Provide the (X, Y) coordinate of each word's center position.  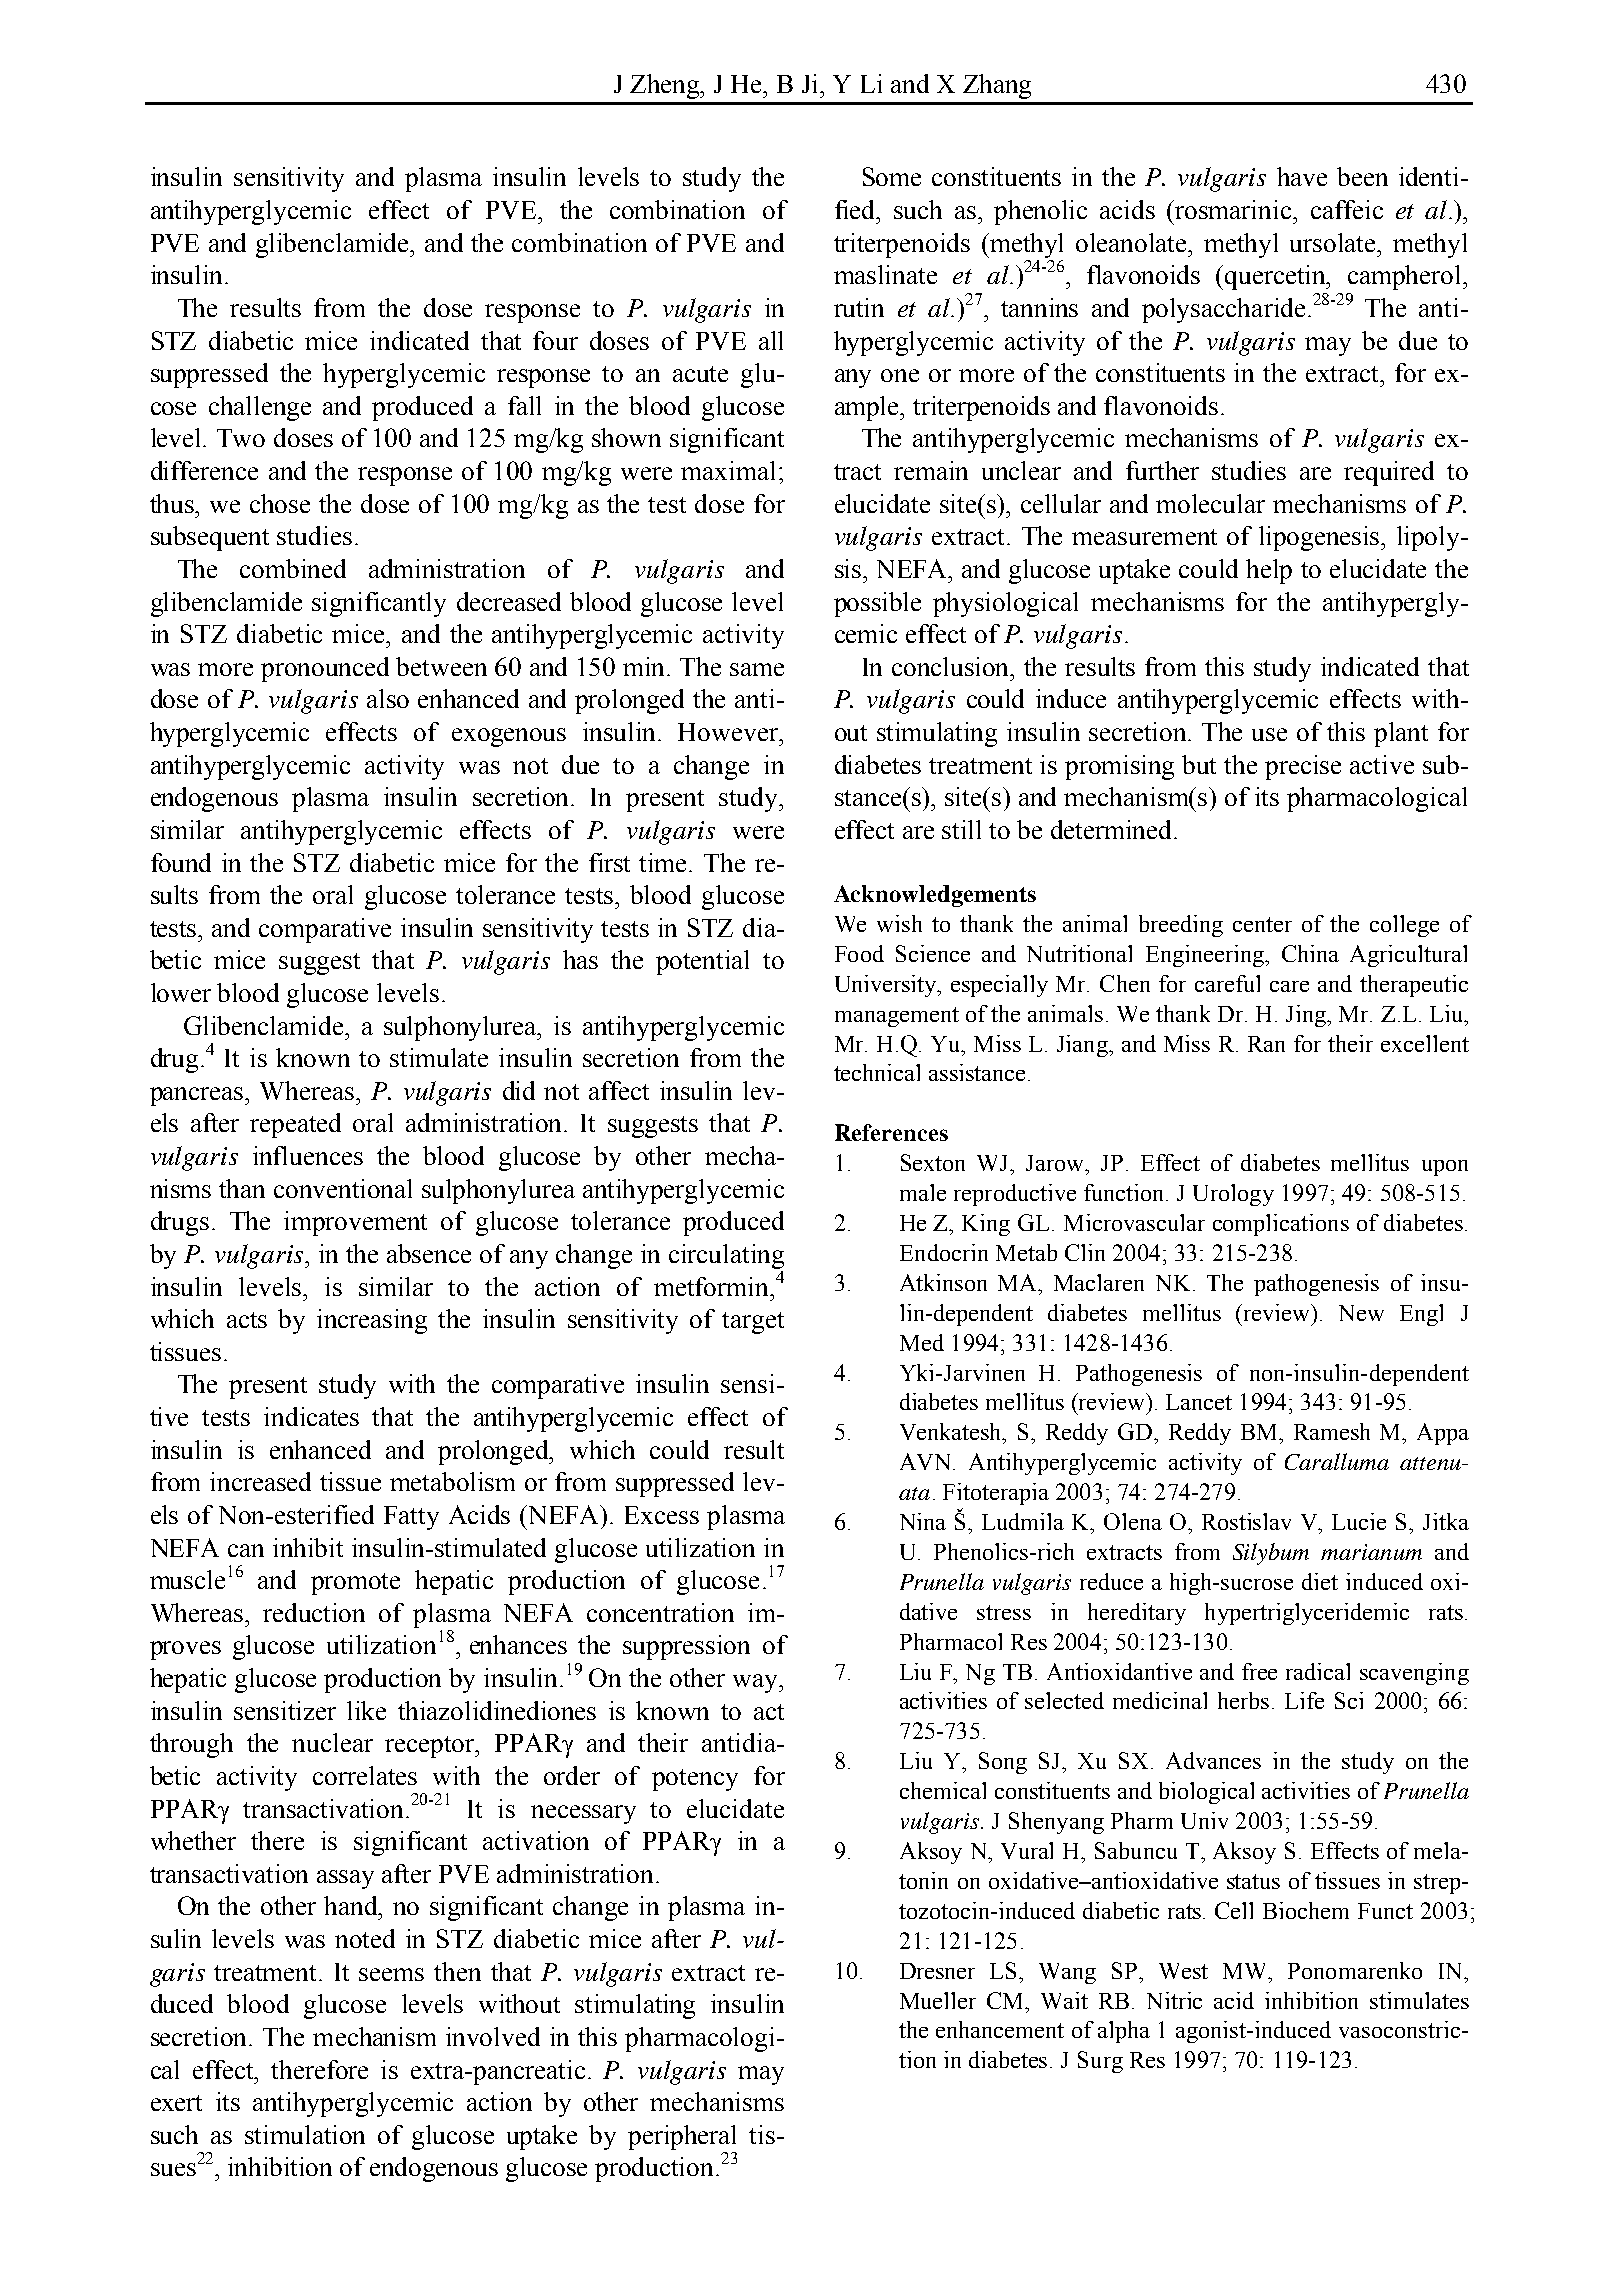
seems (391, 1974)
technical (877, 1072)
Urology (1233, 1195)
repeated (295, 1125)
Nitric (1174, 2000)
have (1302, 176)
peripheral (682, 2137)
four (555, 340)
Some (892, 176)
